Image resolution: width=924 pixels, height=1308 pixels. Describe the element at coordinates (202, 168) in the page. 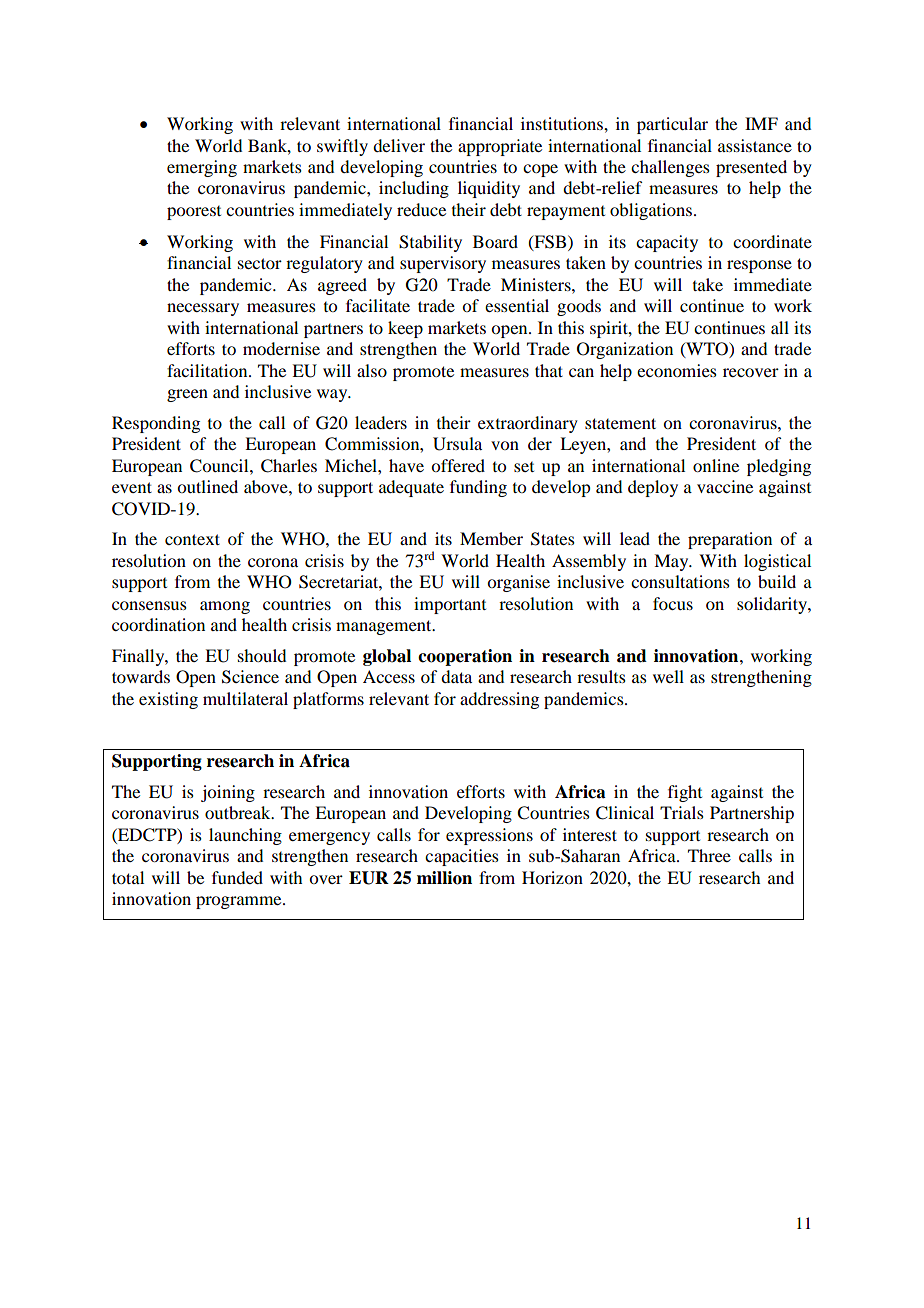

I see `emerging` at that location.
